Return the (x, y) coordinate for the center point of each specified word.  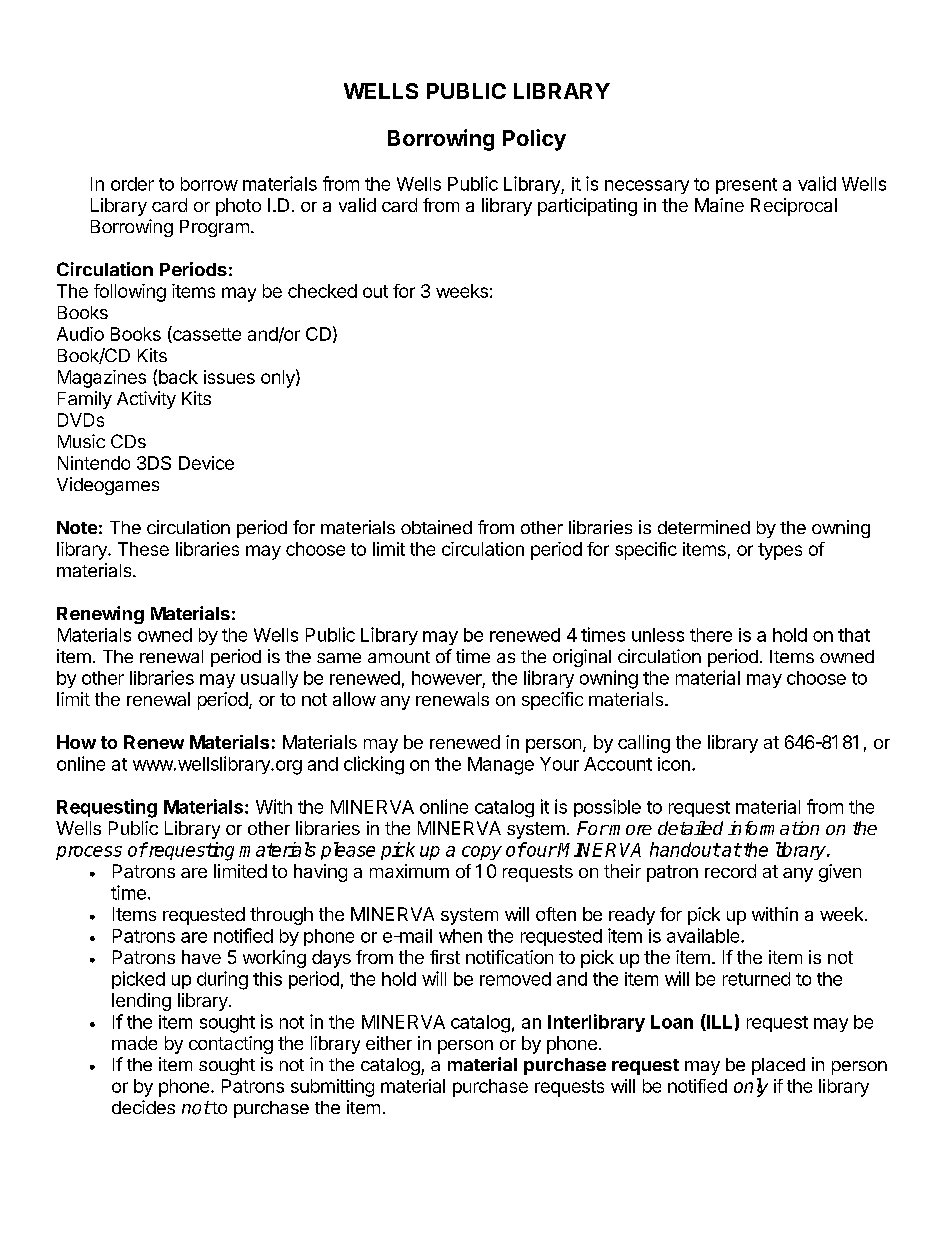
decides (143, 1107)
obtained (436, 527)
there (711, 635)
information (773, 828)
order (132, 184)
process (89, 853)
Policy (534, 140)
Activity (146, 400)
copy (482, 853)
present (746, 186)
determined (704, 527)
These (143, 549)
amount (399, 657)
